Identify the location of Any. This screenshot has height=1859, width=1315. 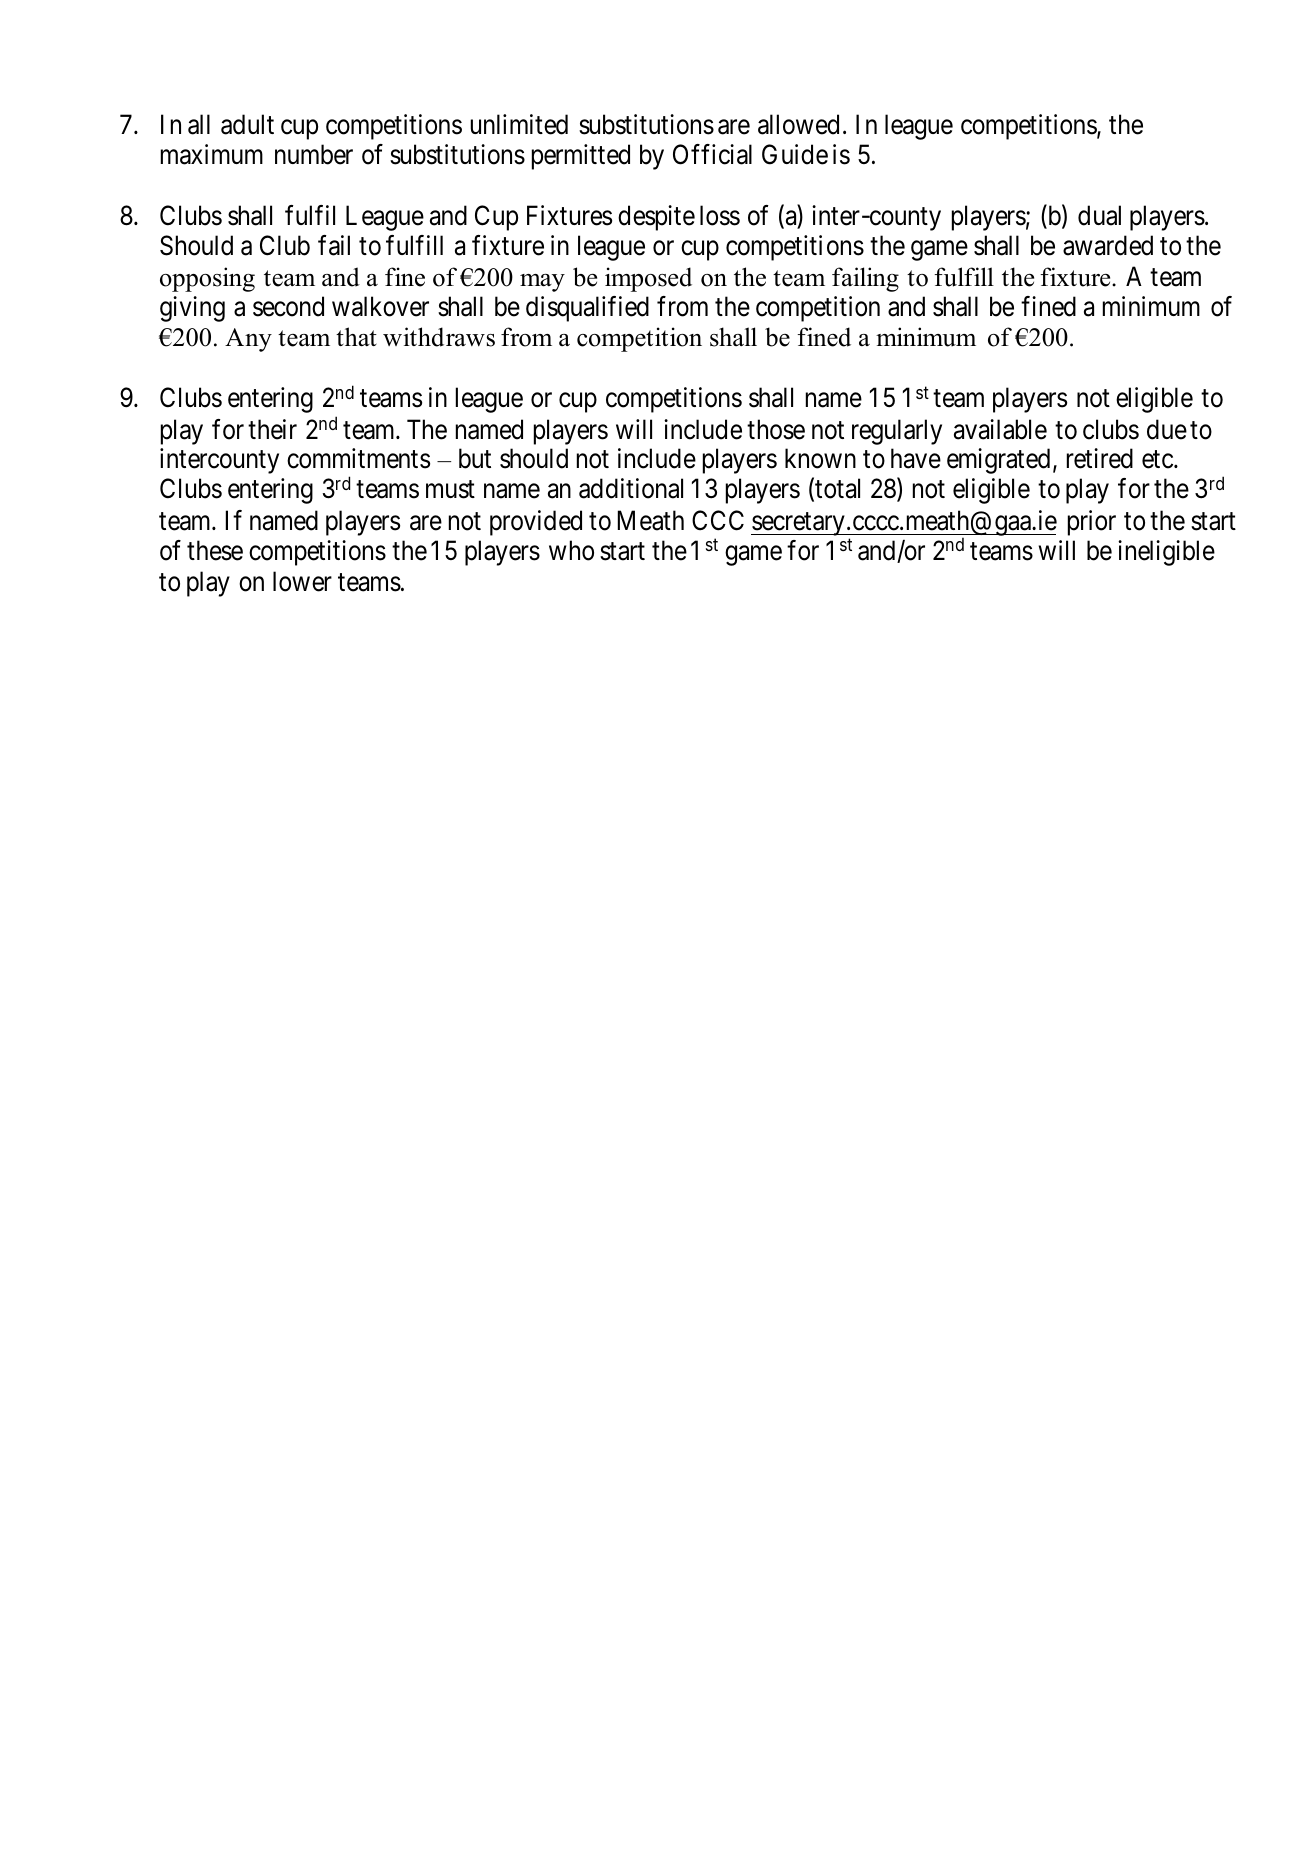
(248, 340).
